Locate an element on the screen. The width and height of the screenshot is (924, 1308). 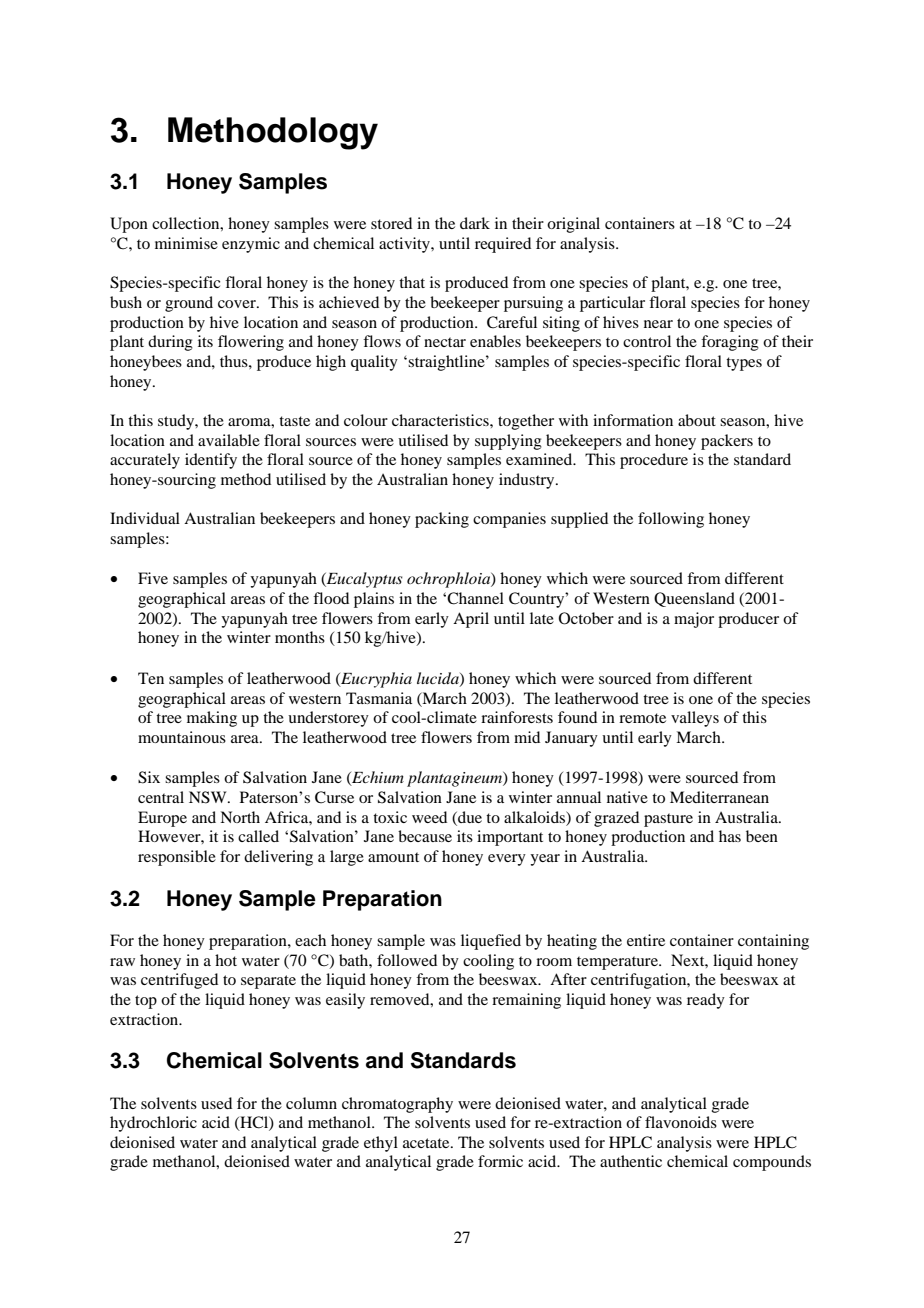
because is located at coordinates (425, 836).
